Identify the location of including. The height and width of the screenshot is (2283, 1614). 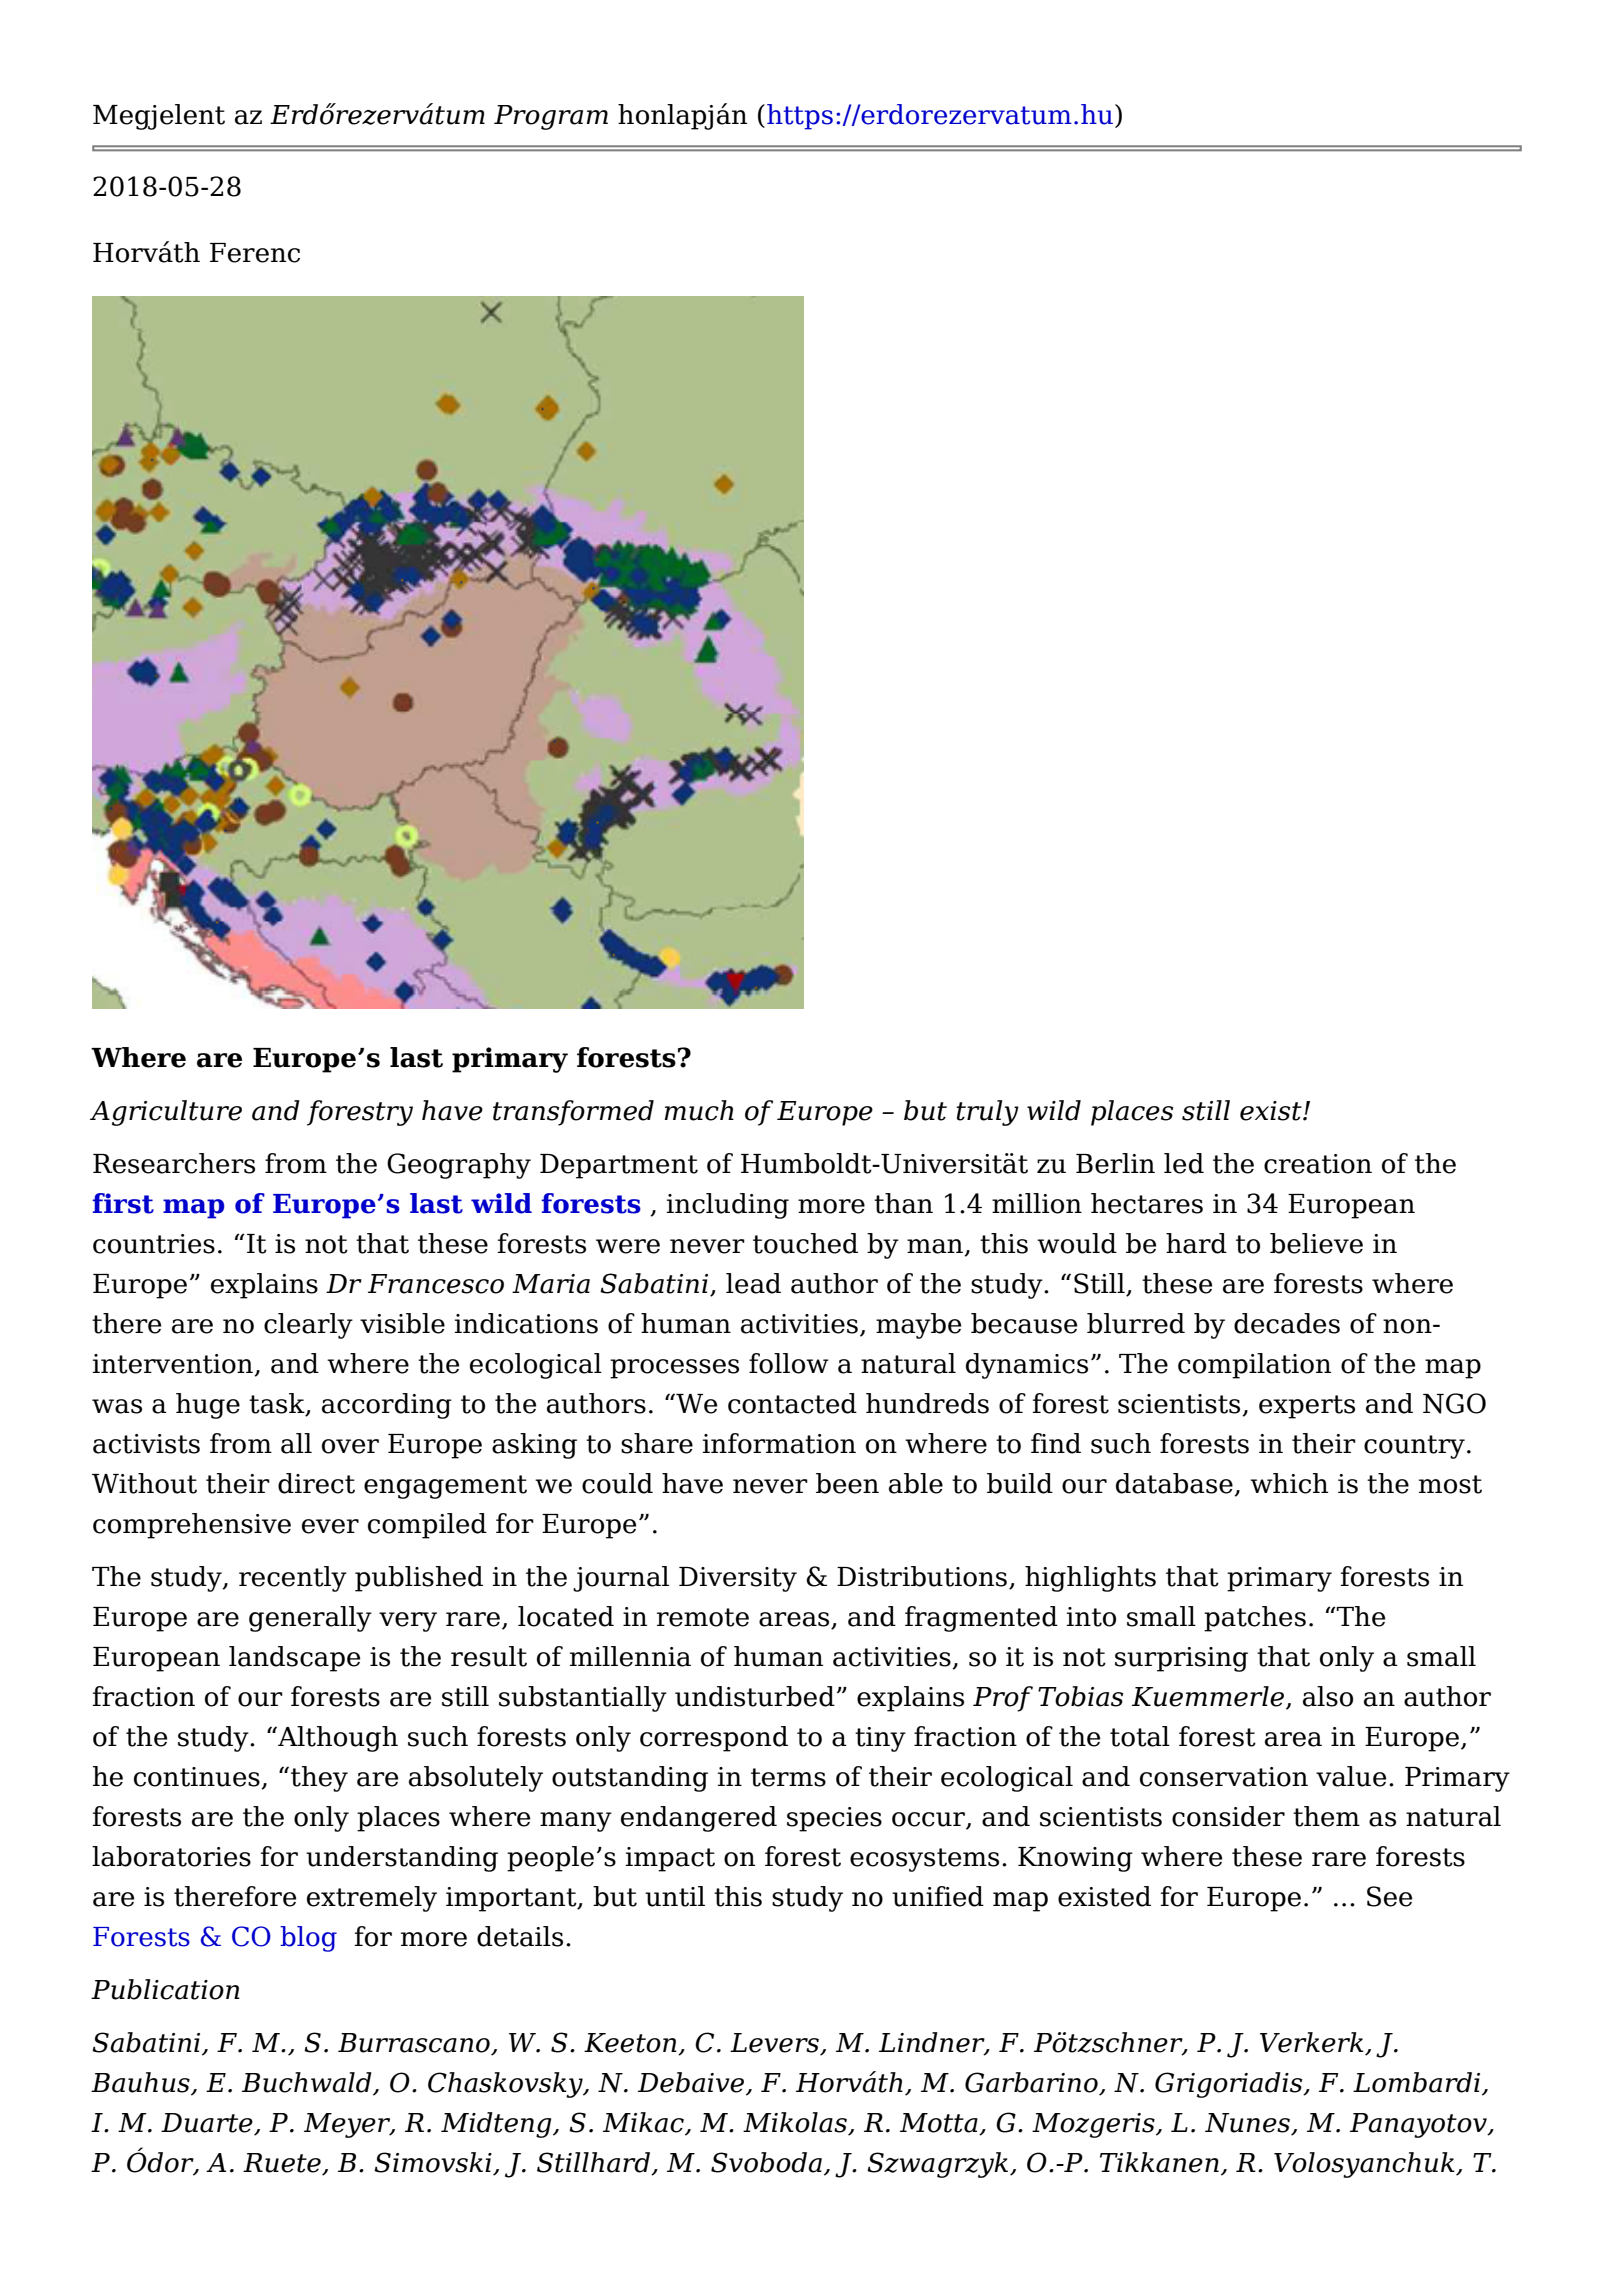
(728, 1206).
